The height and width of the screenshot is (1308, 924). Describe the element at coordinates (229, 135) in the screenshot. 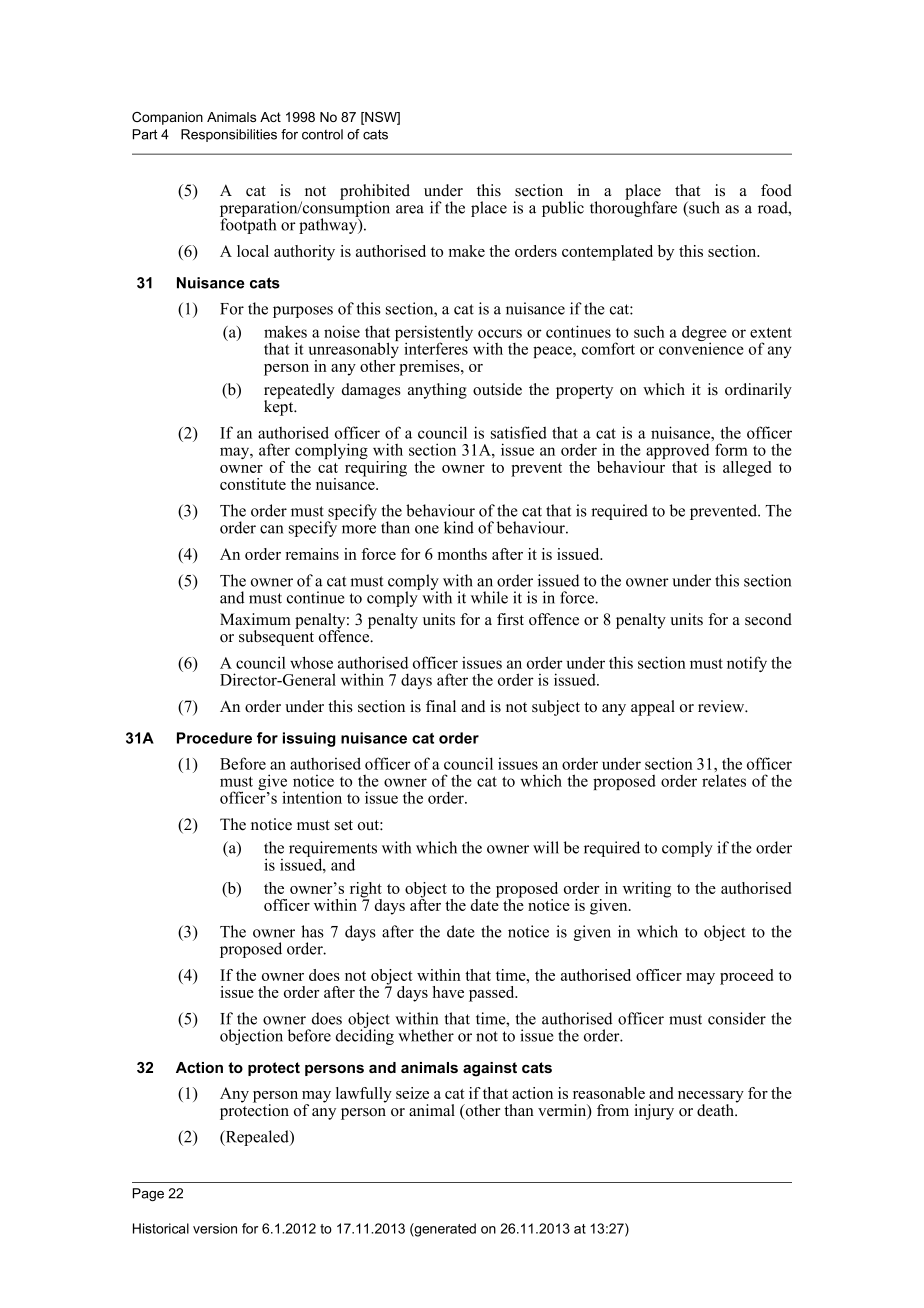

I see `Responsibilities` at that location.
